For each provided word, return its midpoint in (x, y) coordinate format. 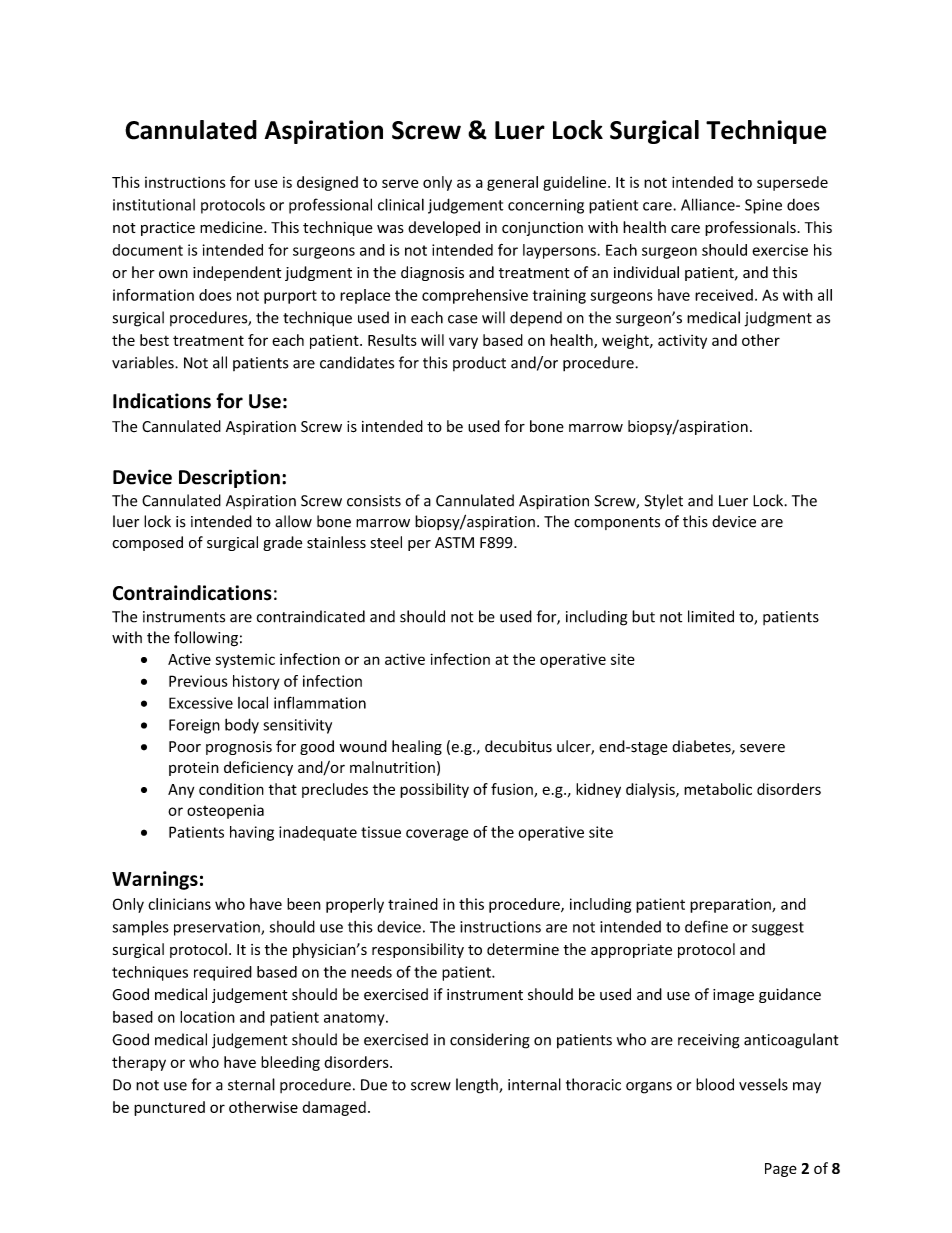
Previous (198, 681)
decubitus (518, 746)
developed (444, 228)
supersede (792, 183)
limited (711, 616)
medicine (232, 227)
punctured (169, 1108)
